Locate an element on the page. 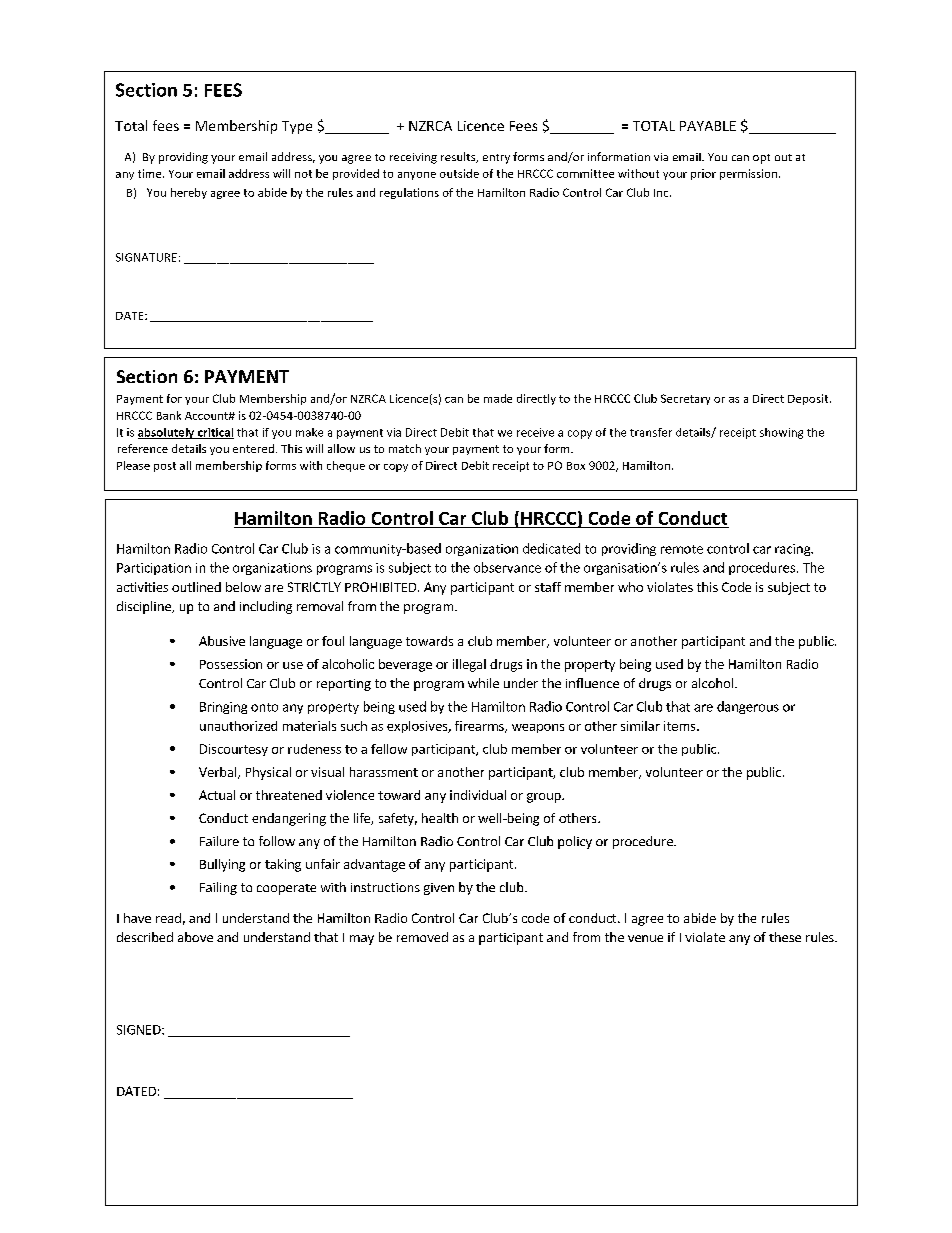  results is located at coordinates (459, 157).
